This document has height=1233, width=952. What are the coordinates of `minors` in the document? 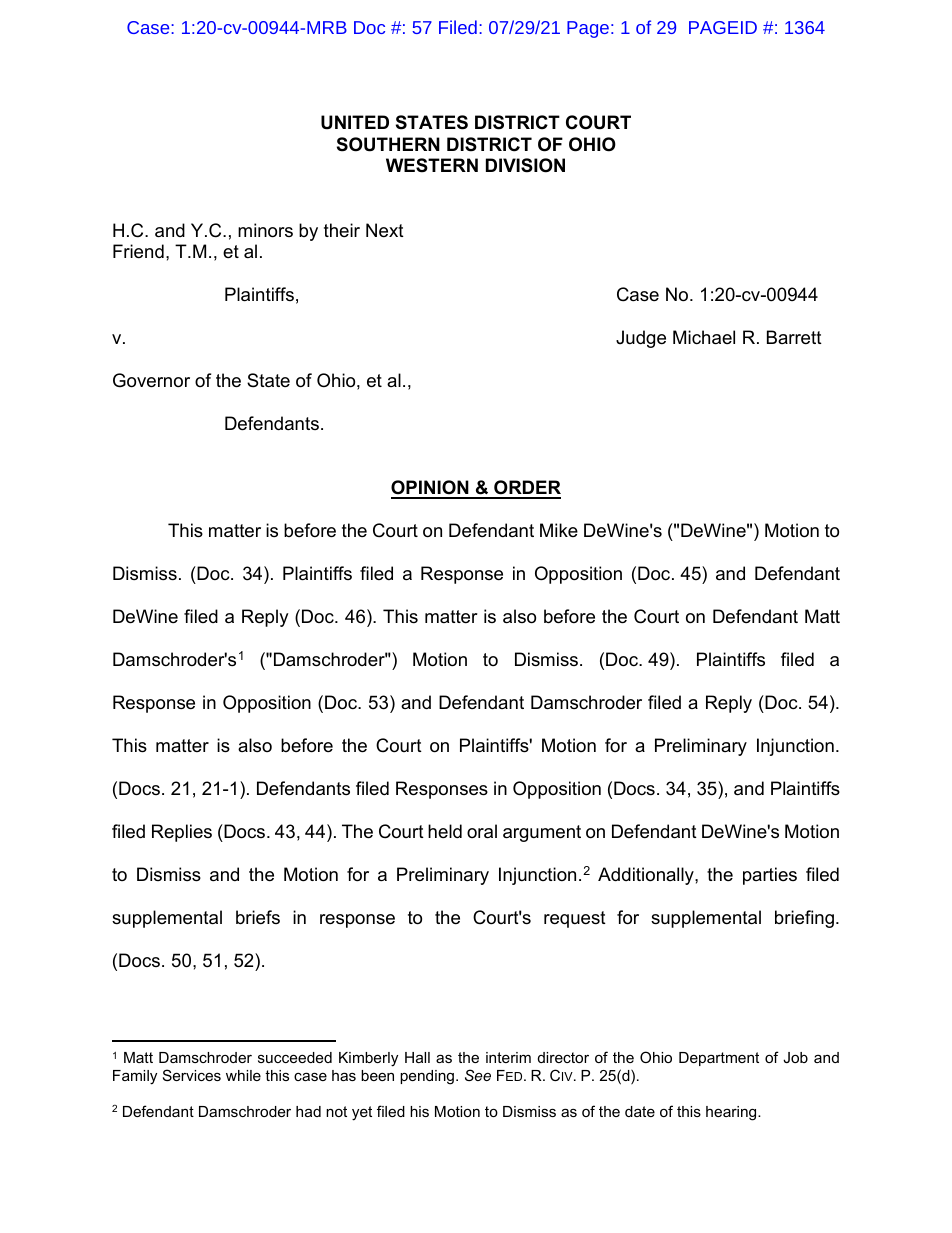 It's located at (265, 230).
